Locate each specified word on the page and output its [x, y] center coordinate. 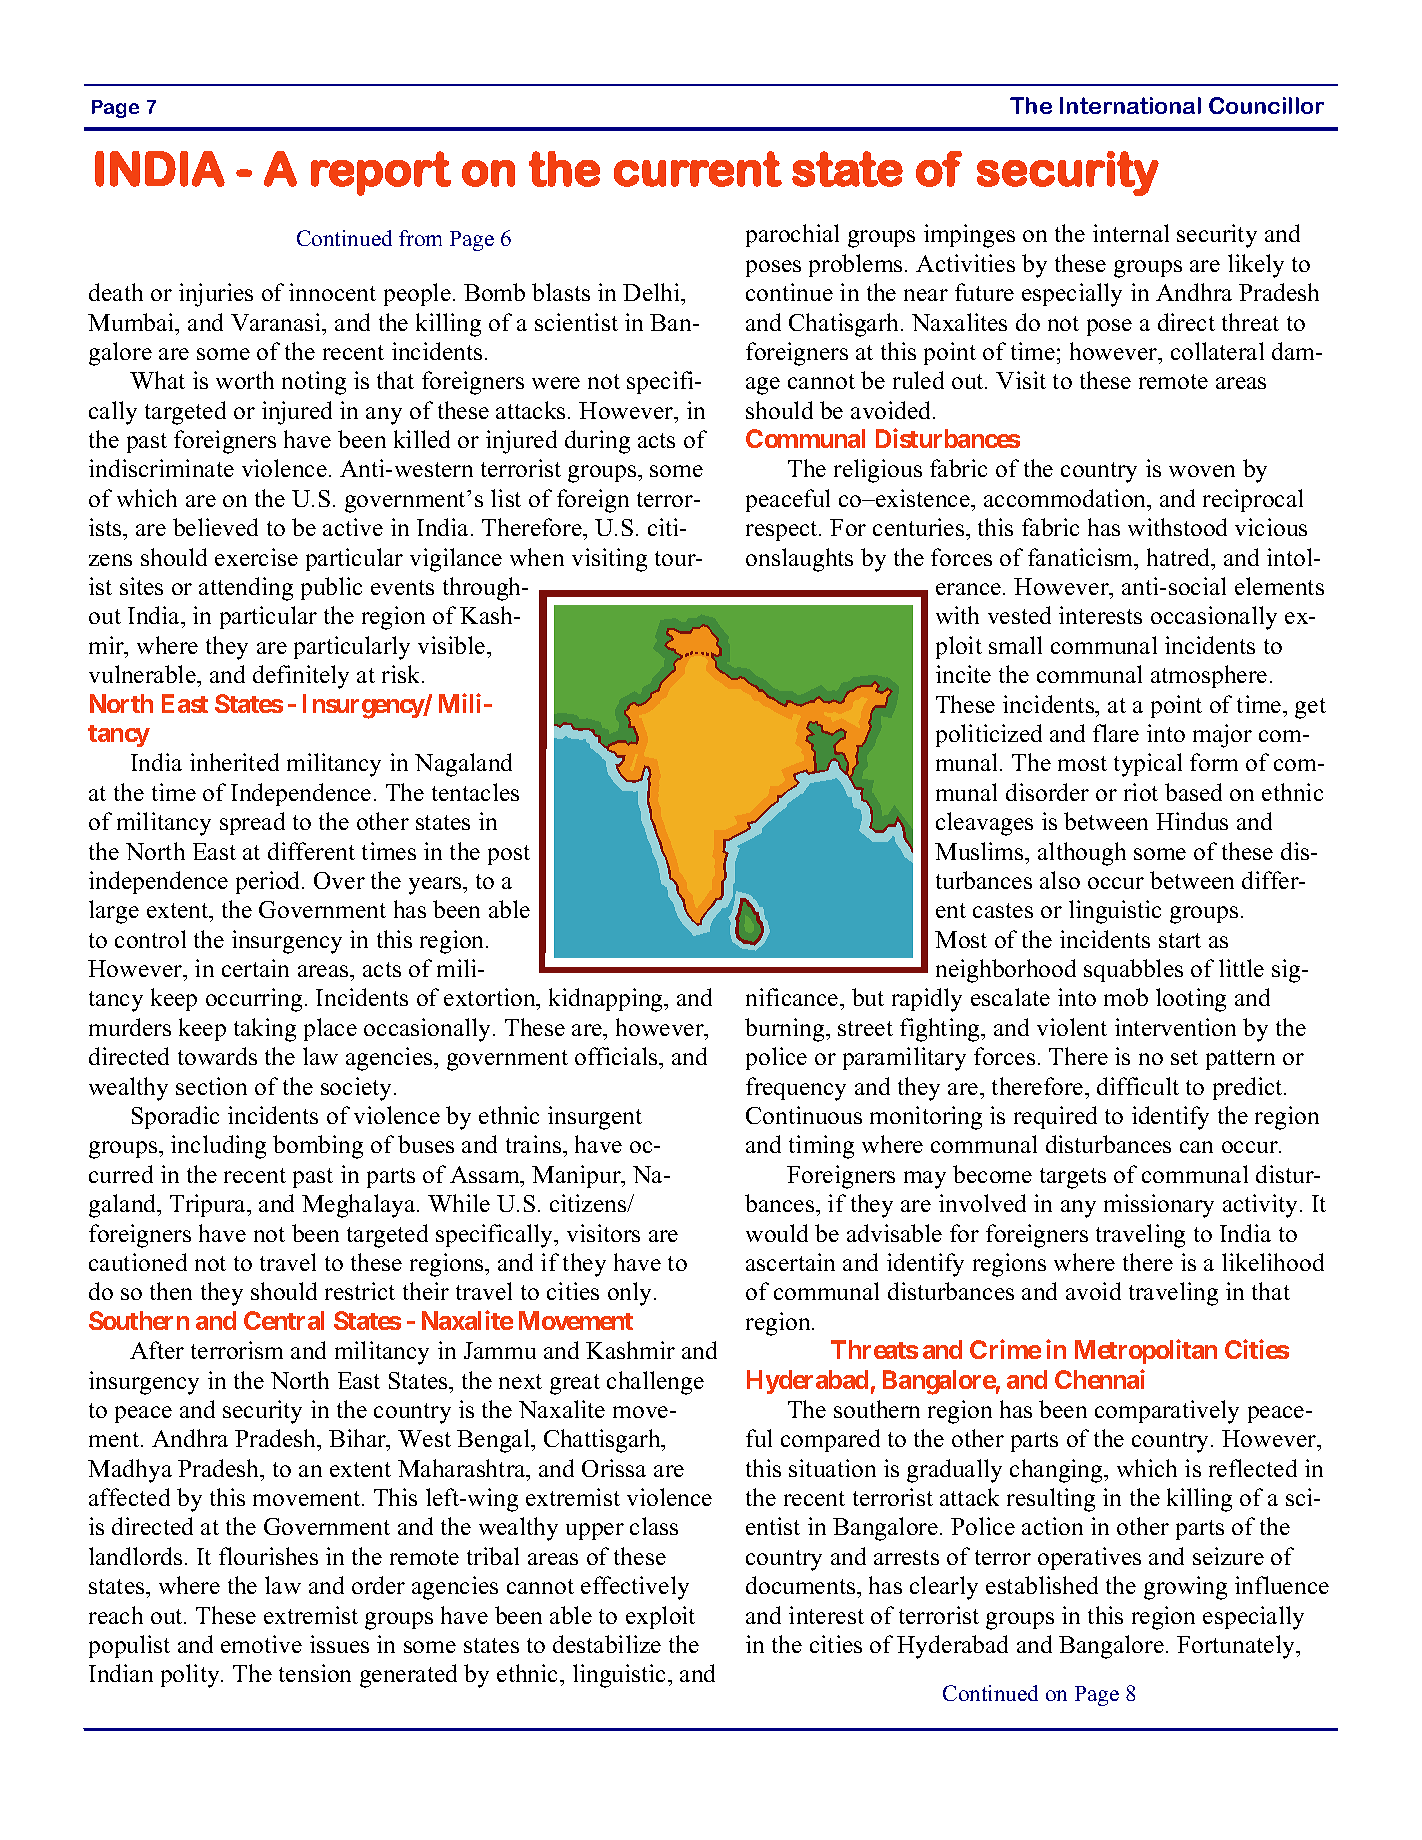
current [698, 169]
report [381, 173]
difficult [1138, 1086]
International [1130, 105]
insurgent [595, 1118]
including [218, 1147]
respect [783, 531]
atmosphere [1209, 676]
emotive [261, 1644]
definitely [301, 677]
